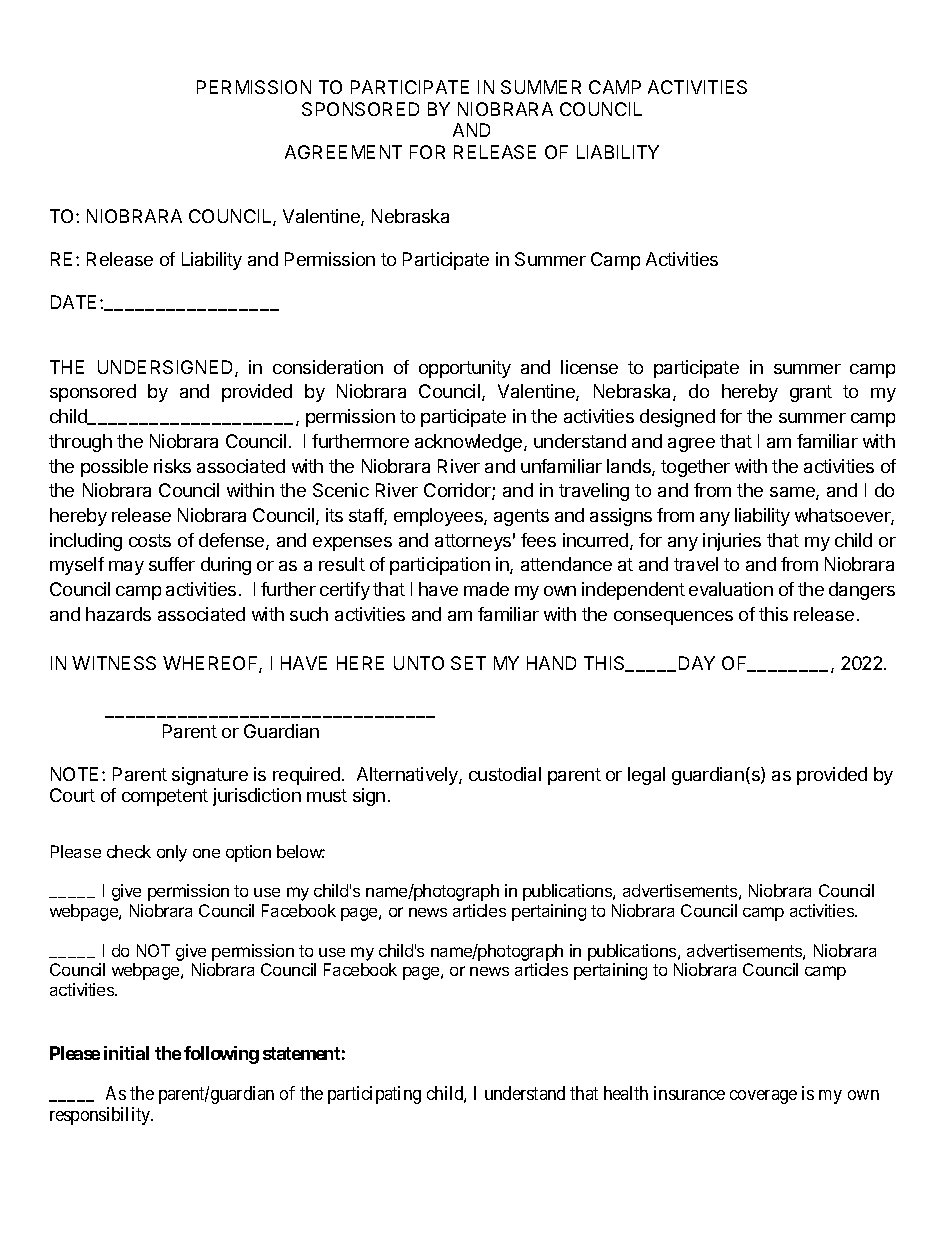 This screenshot has height=1233, width=952. What do you see at coordinates (248, 853) in the screenshot?
I see `option` at bounding box center [248, 853].
